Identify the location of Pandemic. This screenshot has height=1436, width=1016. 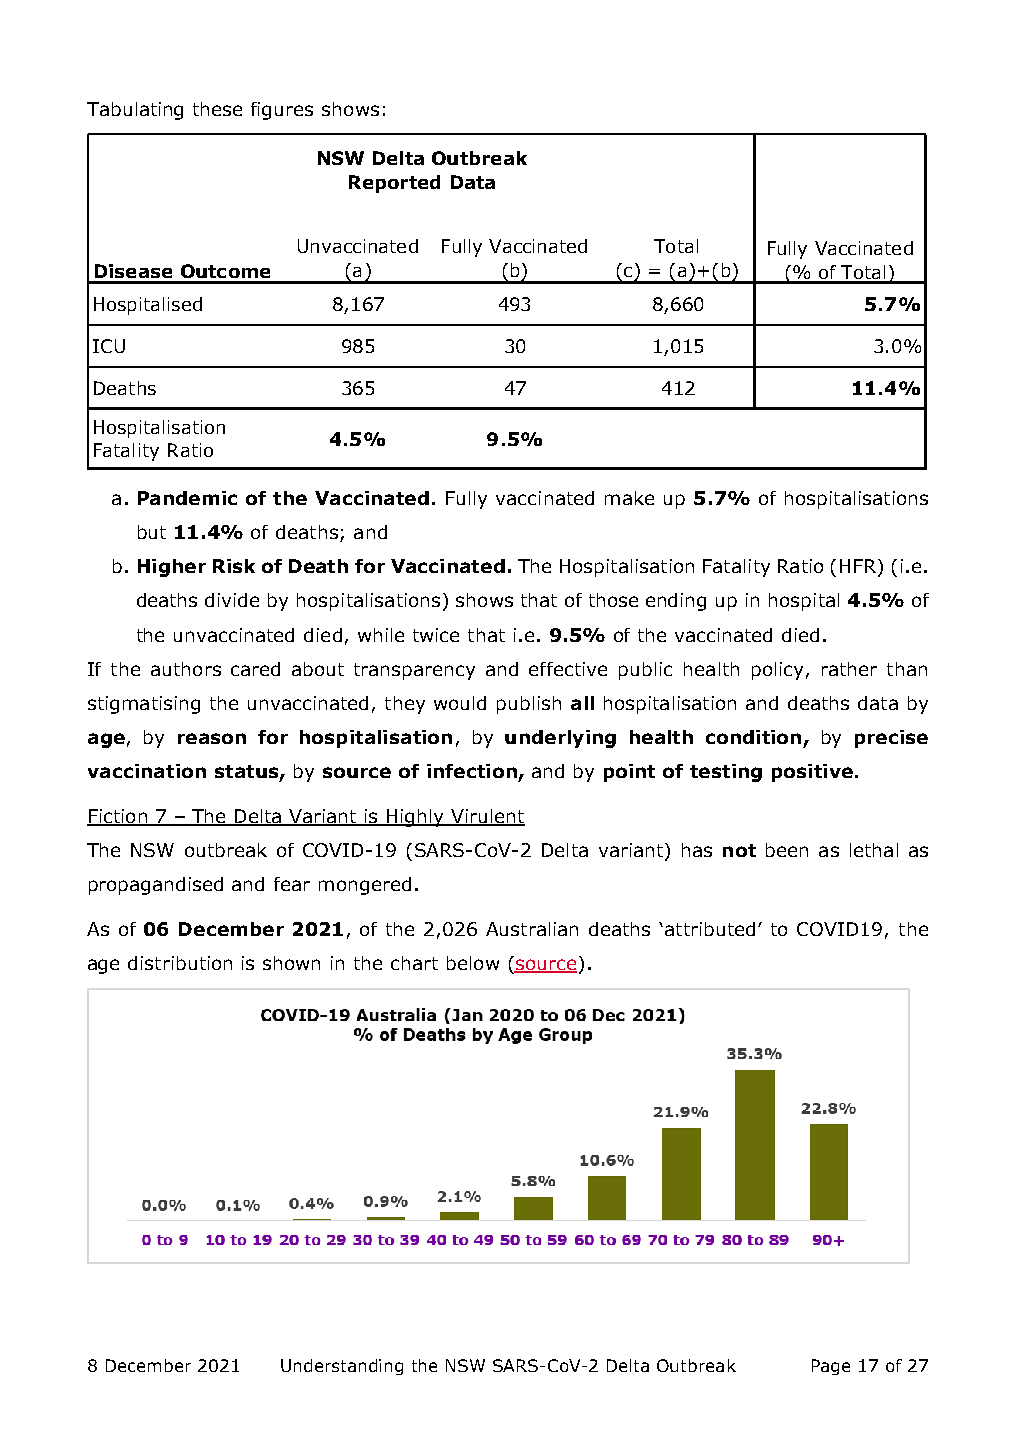
(187, 498).
